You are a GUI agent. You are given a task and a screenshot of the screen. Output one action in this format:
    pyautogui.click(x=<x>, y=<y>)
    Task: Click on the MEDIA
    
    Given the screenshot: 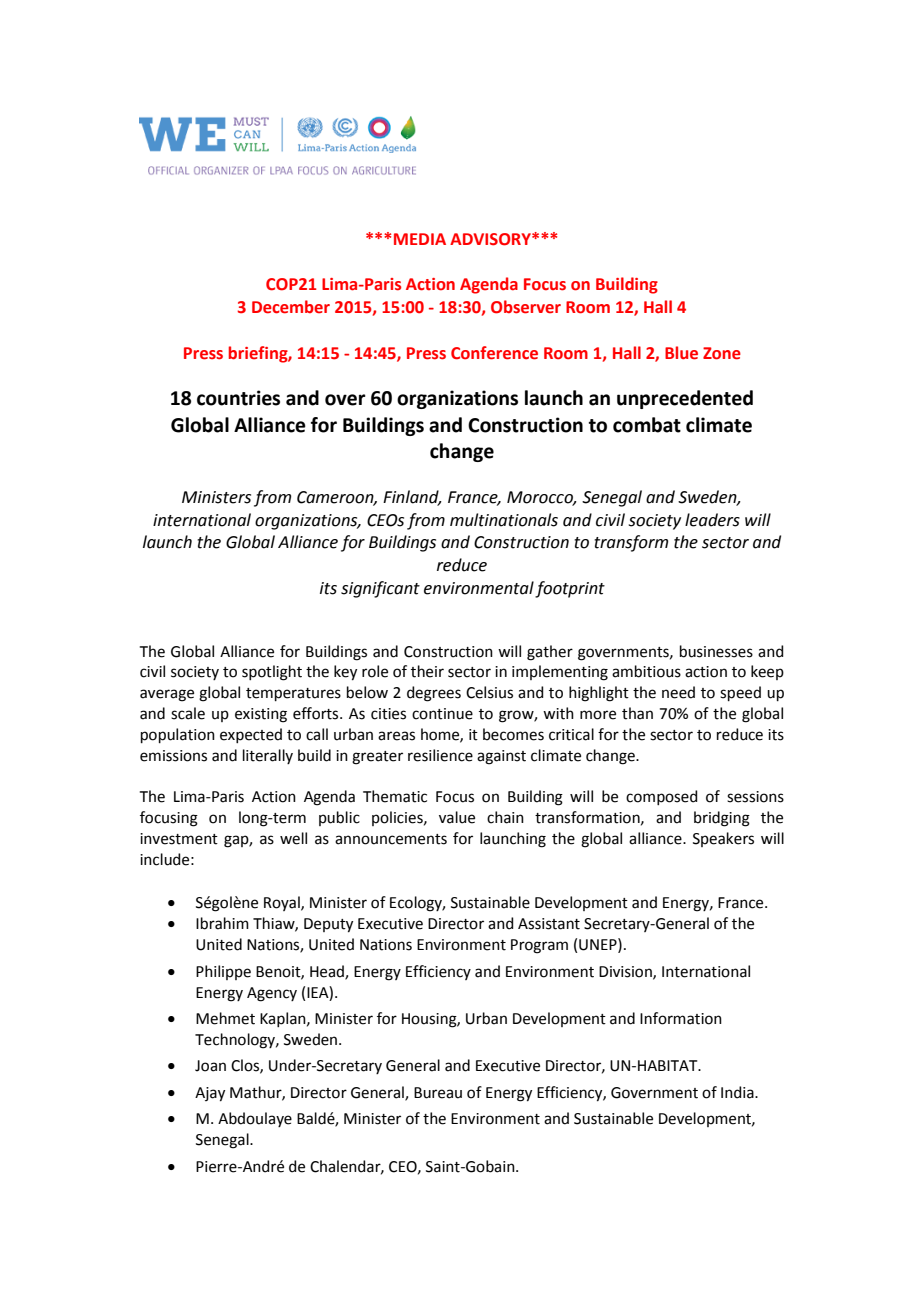 What is the action you would take?
    pyautogui.click(x=420, y=239)
